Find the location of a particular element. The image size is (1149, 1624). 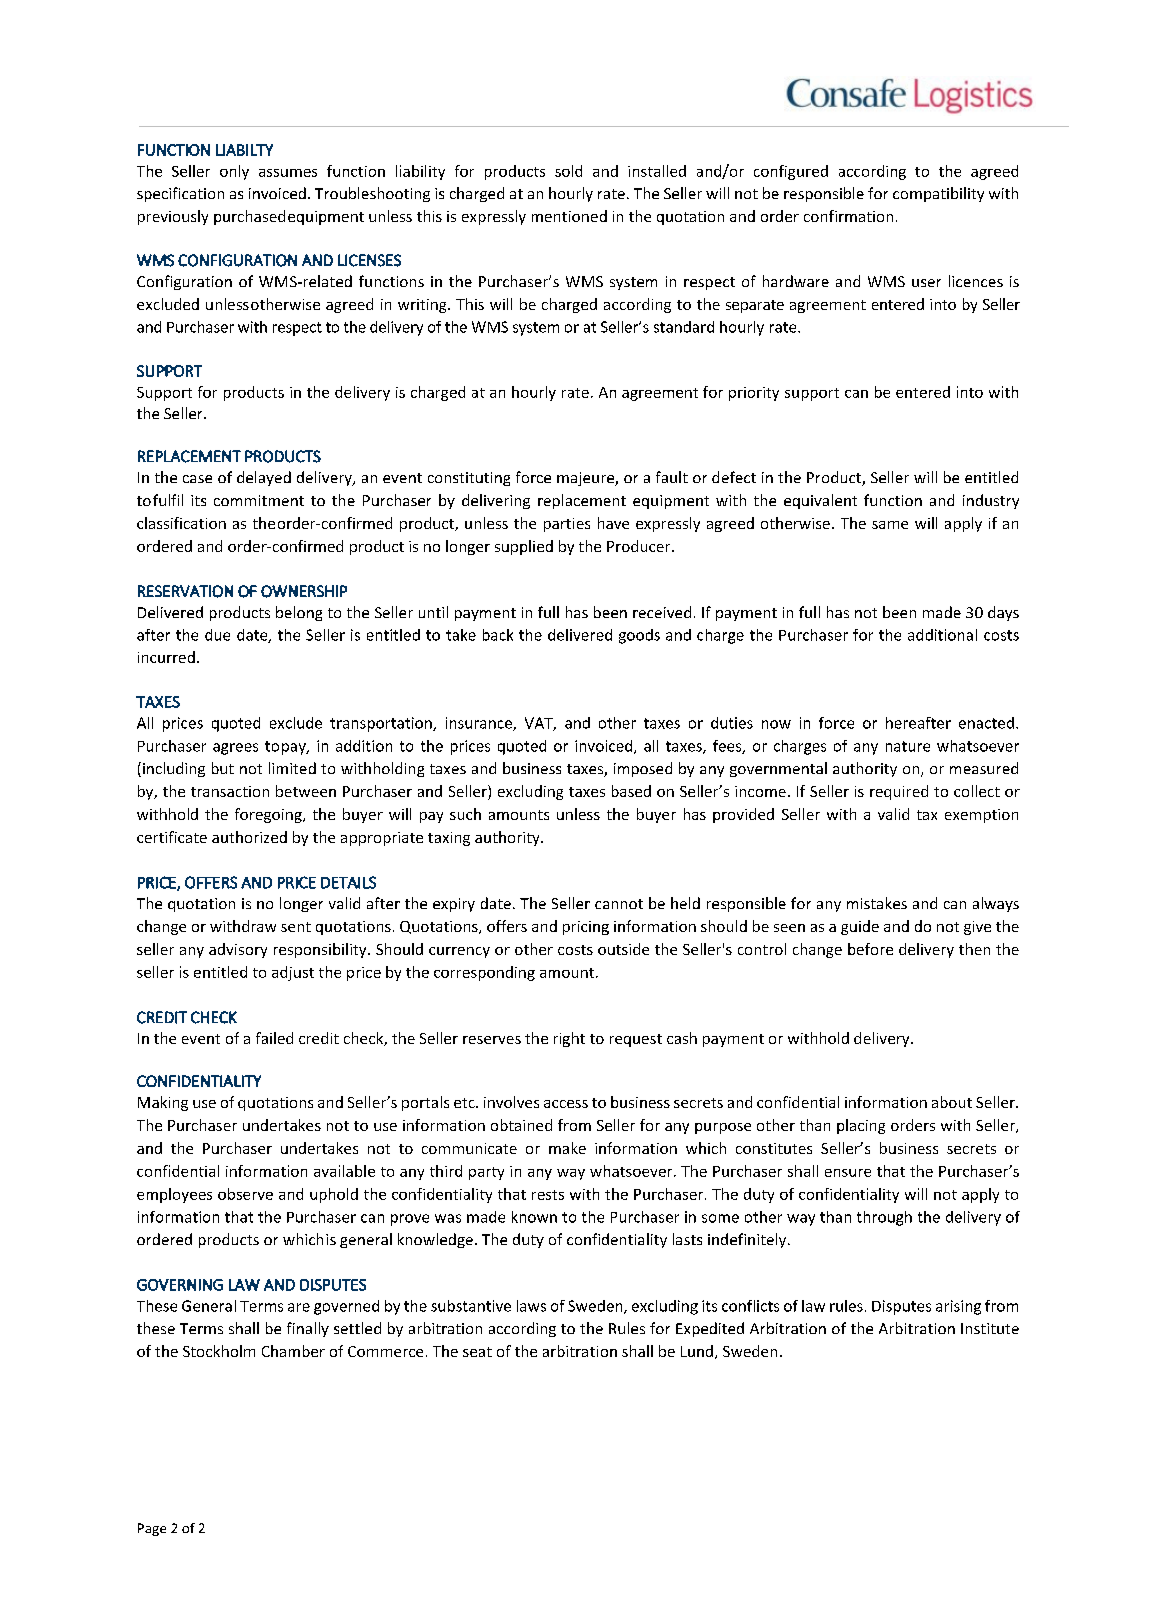

right is located at coordinates (569, 1039).
